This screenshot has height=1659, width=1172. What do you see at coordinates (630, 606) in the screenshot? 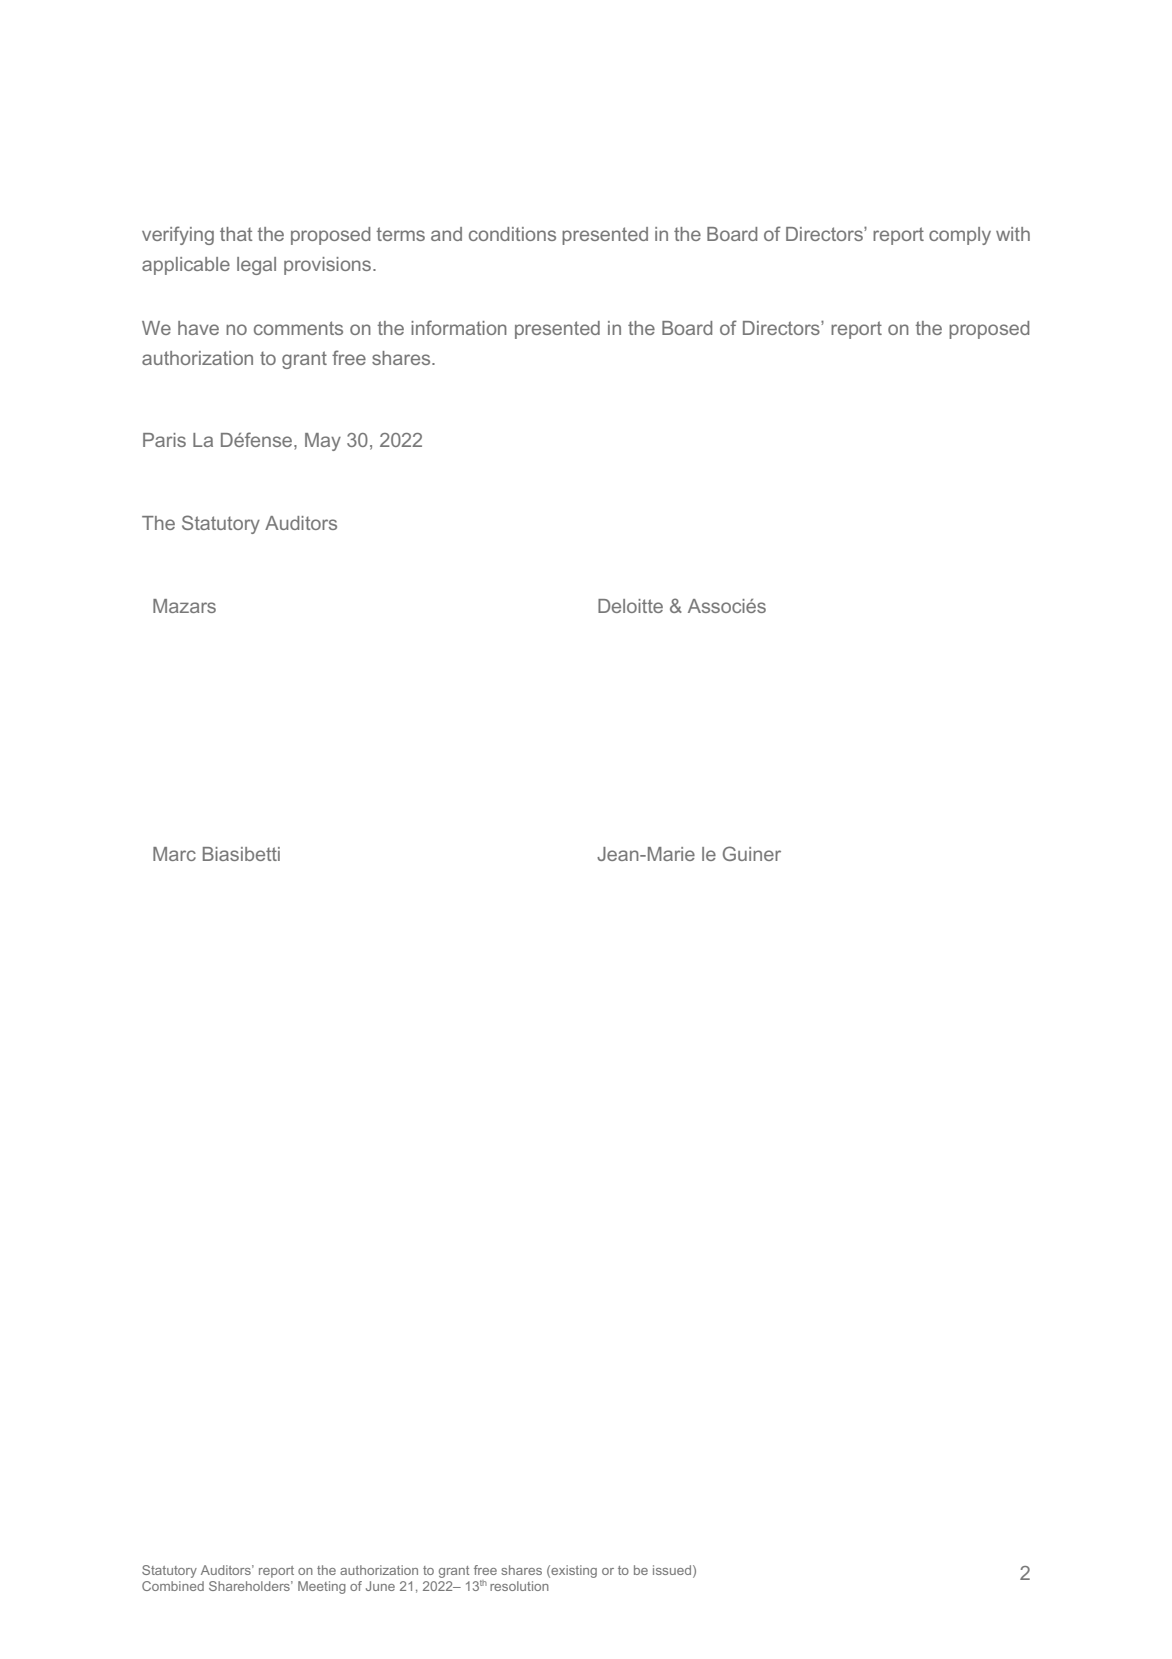
I see `Deloitte` at bounding box center [630, 606].
